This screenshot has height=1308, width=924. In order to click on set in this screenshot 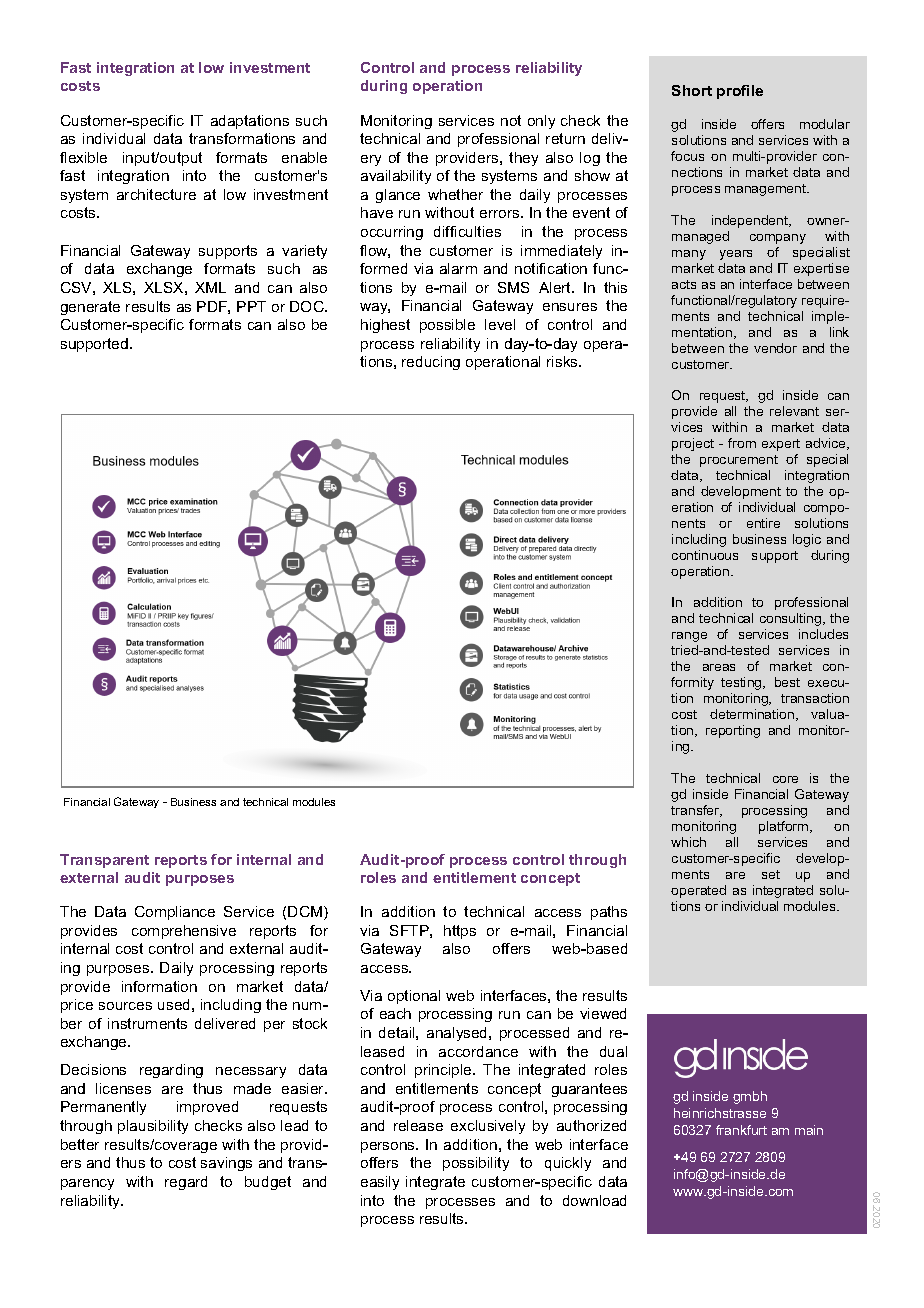, I will do `click(771, 874)`.
